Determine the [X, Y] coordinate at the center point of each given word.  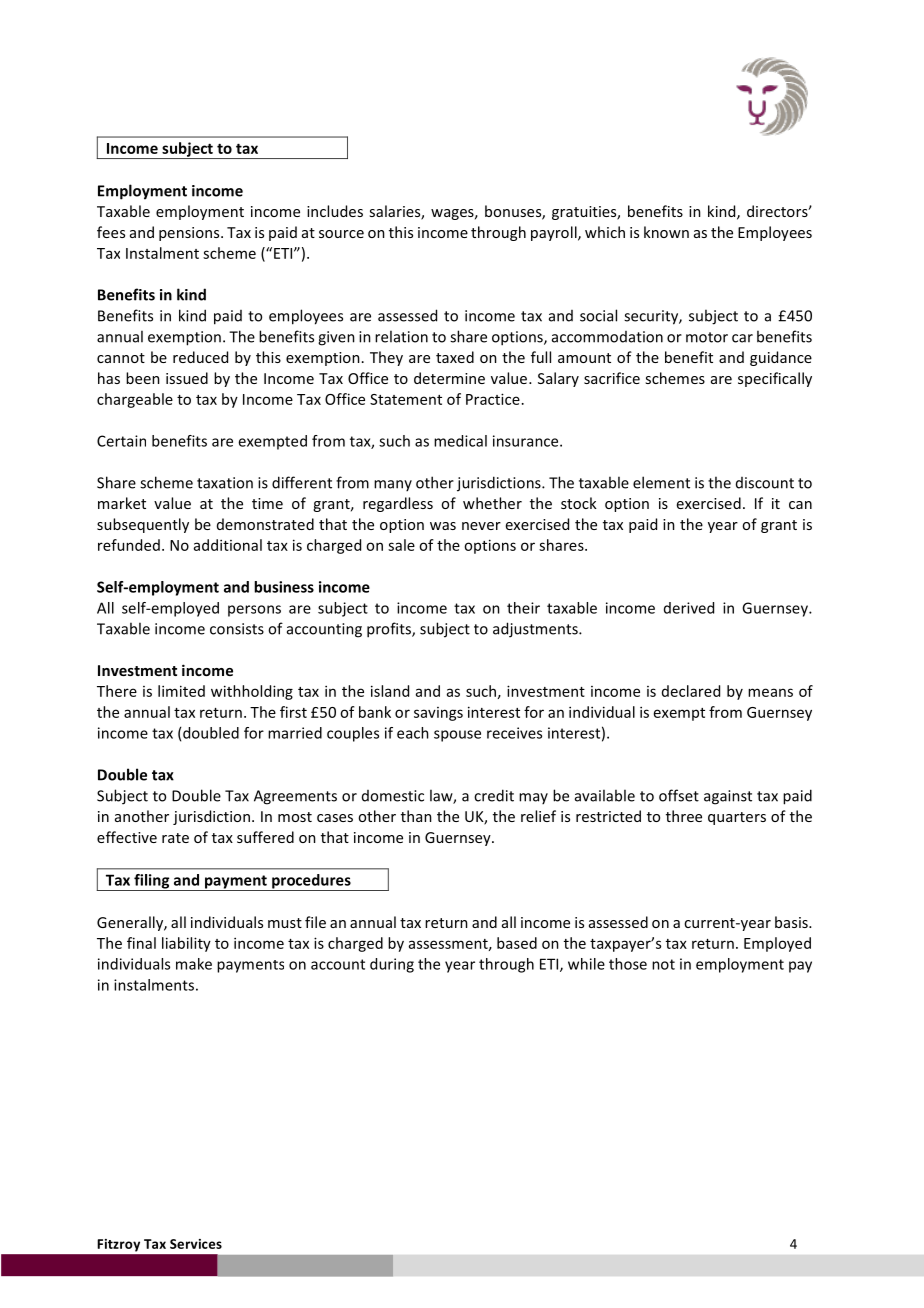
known [666, 232]
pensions [190, 234]
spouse [457, 736]
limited [181, 691]
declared [691, 691]
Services [196, 1244]
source [341, 234]
